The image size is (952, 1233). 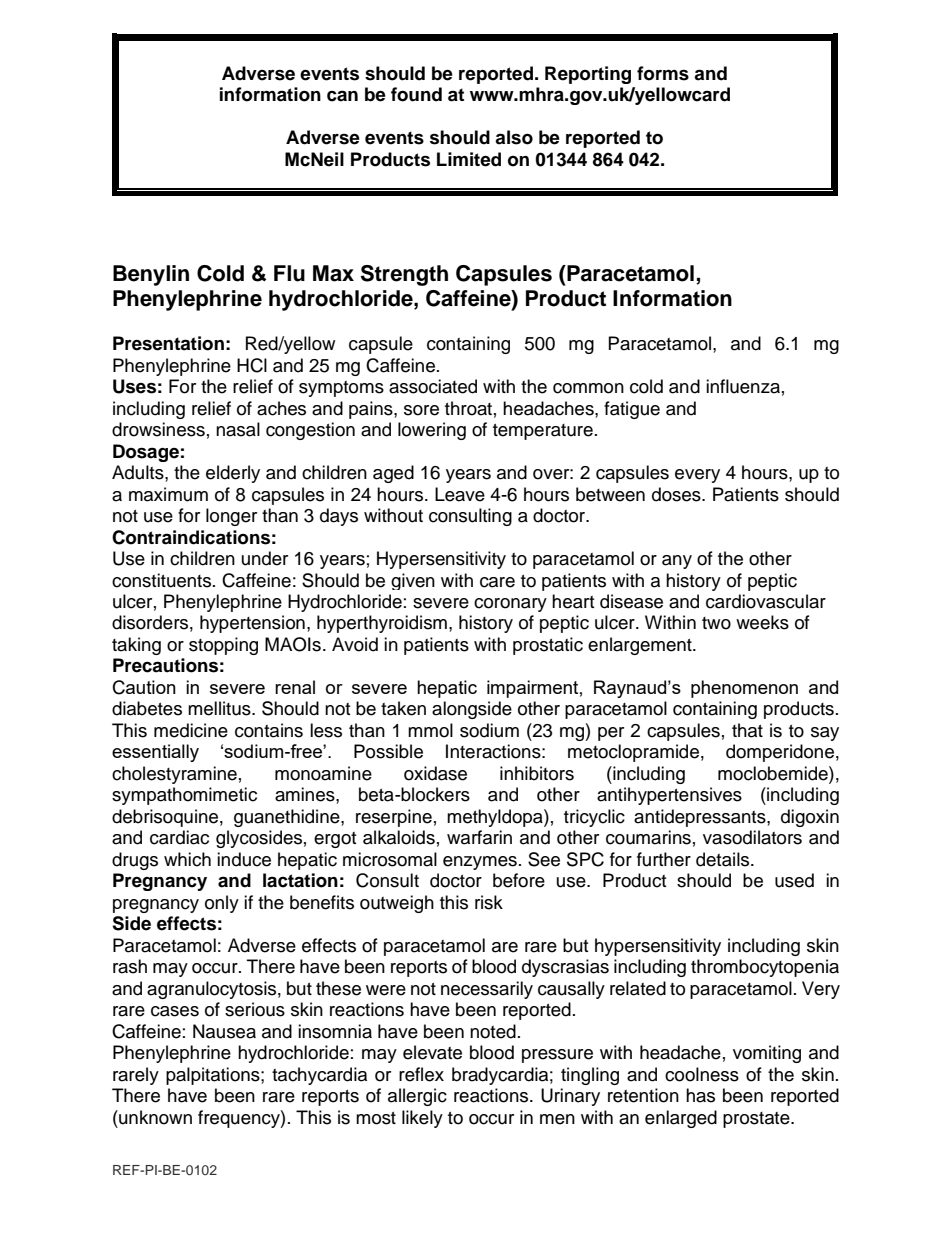 What do you see at coordinates (497, 582) in the document?
I see `care` at bounding box center [497, 582].
